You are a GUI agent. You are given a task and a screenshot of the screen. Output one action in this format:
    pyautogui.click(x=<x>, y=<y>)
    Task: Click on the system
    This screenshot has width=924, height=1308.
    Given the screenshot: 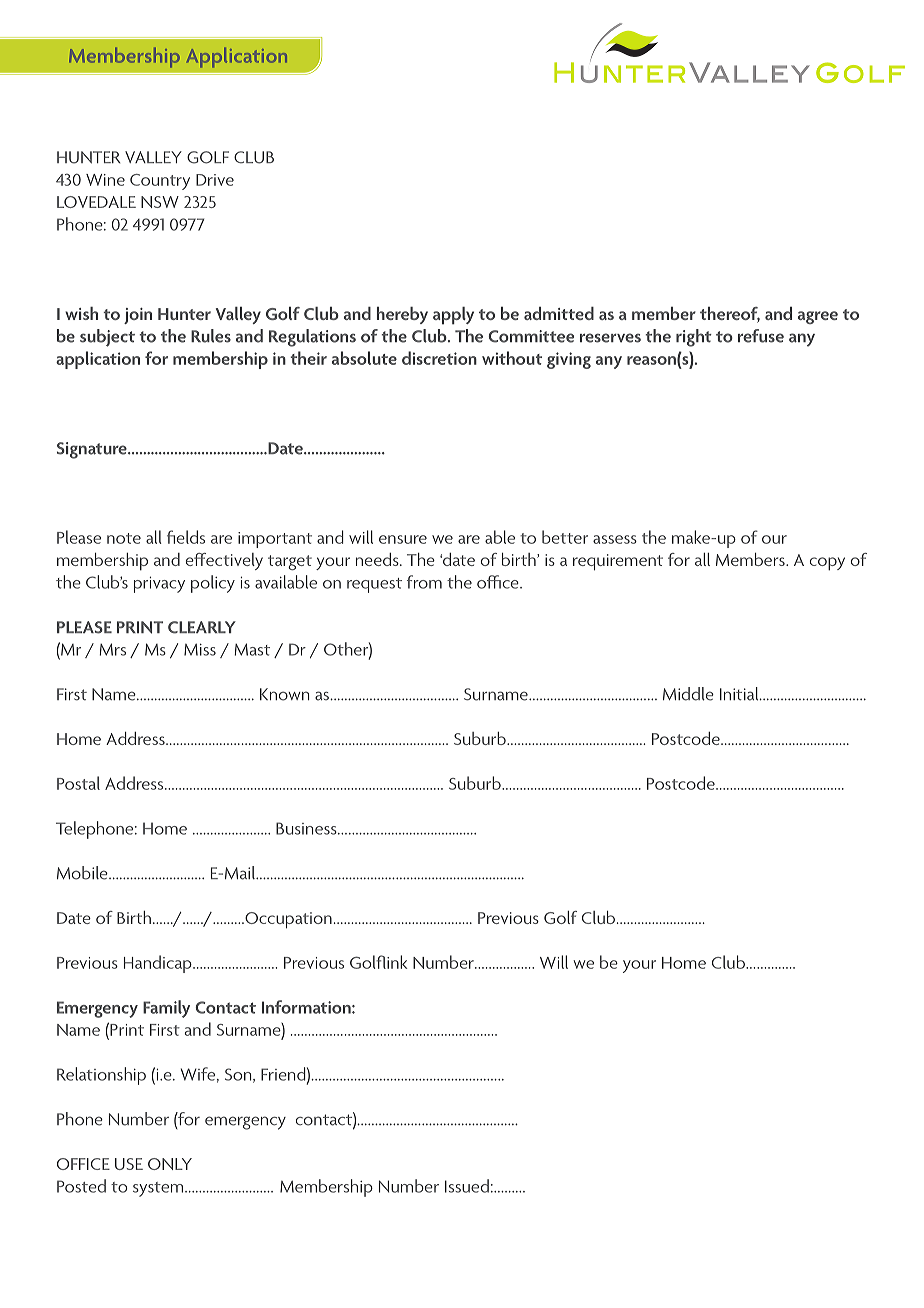 What is the action you would take?
    pyautogui.click(x=159, y=1189)
